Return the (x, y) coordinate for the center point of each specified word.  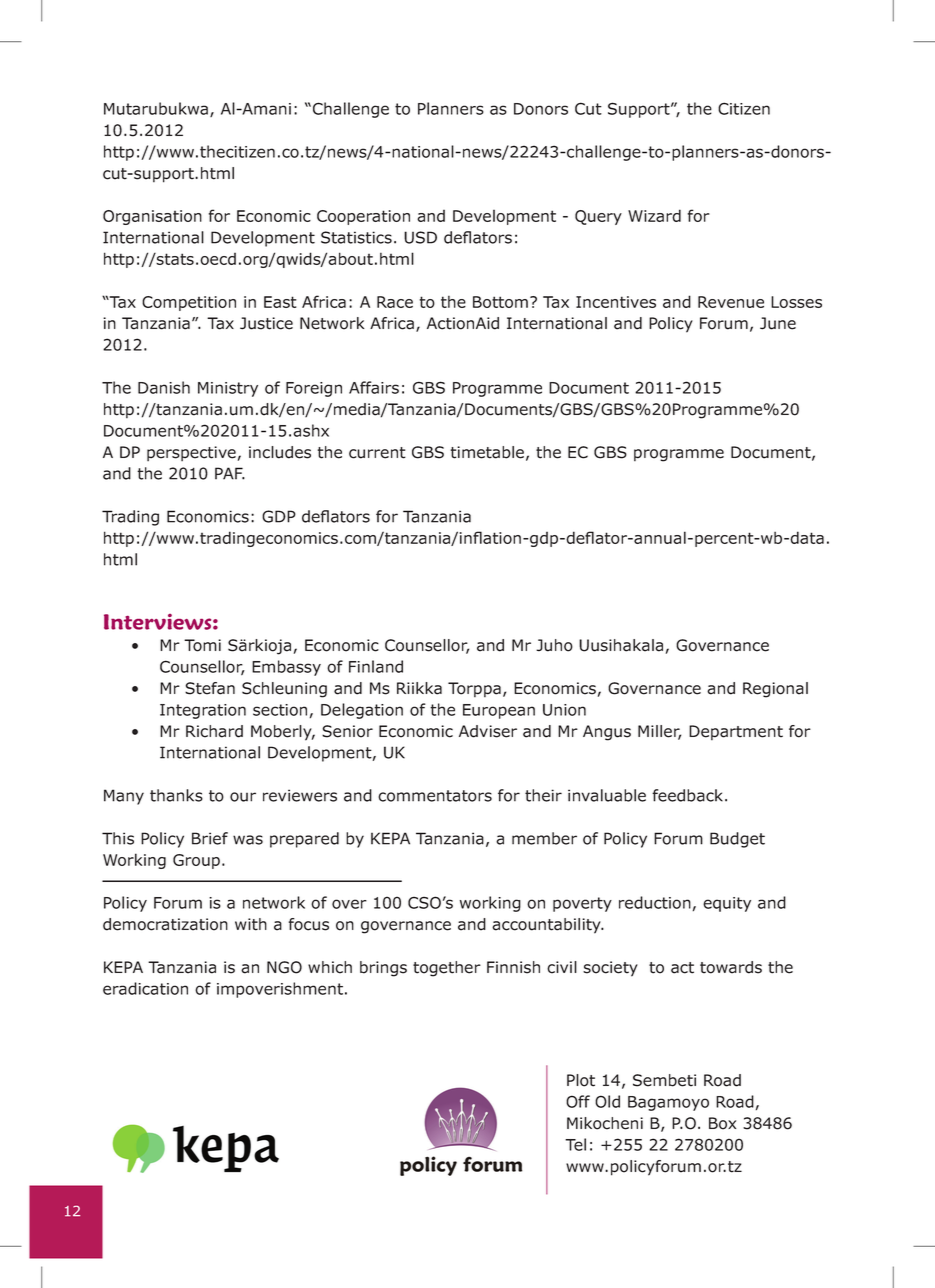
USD (420, 237)
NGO (284, 967)
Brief (210, 838)
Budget (737, 840)
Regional (775, 690)
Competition (189, 303)
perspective (191, 453)
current (377, 453)
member (544, 838)
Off (578, 1101)
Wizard (654, 215)
